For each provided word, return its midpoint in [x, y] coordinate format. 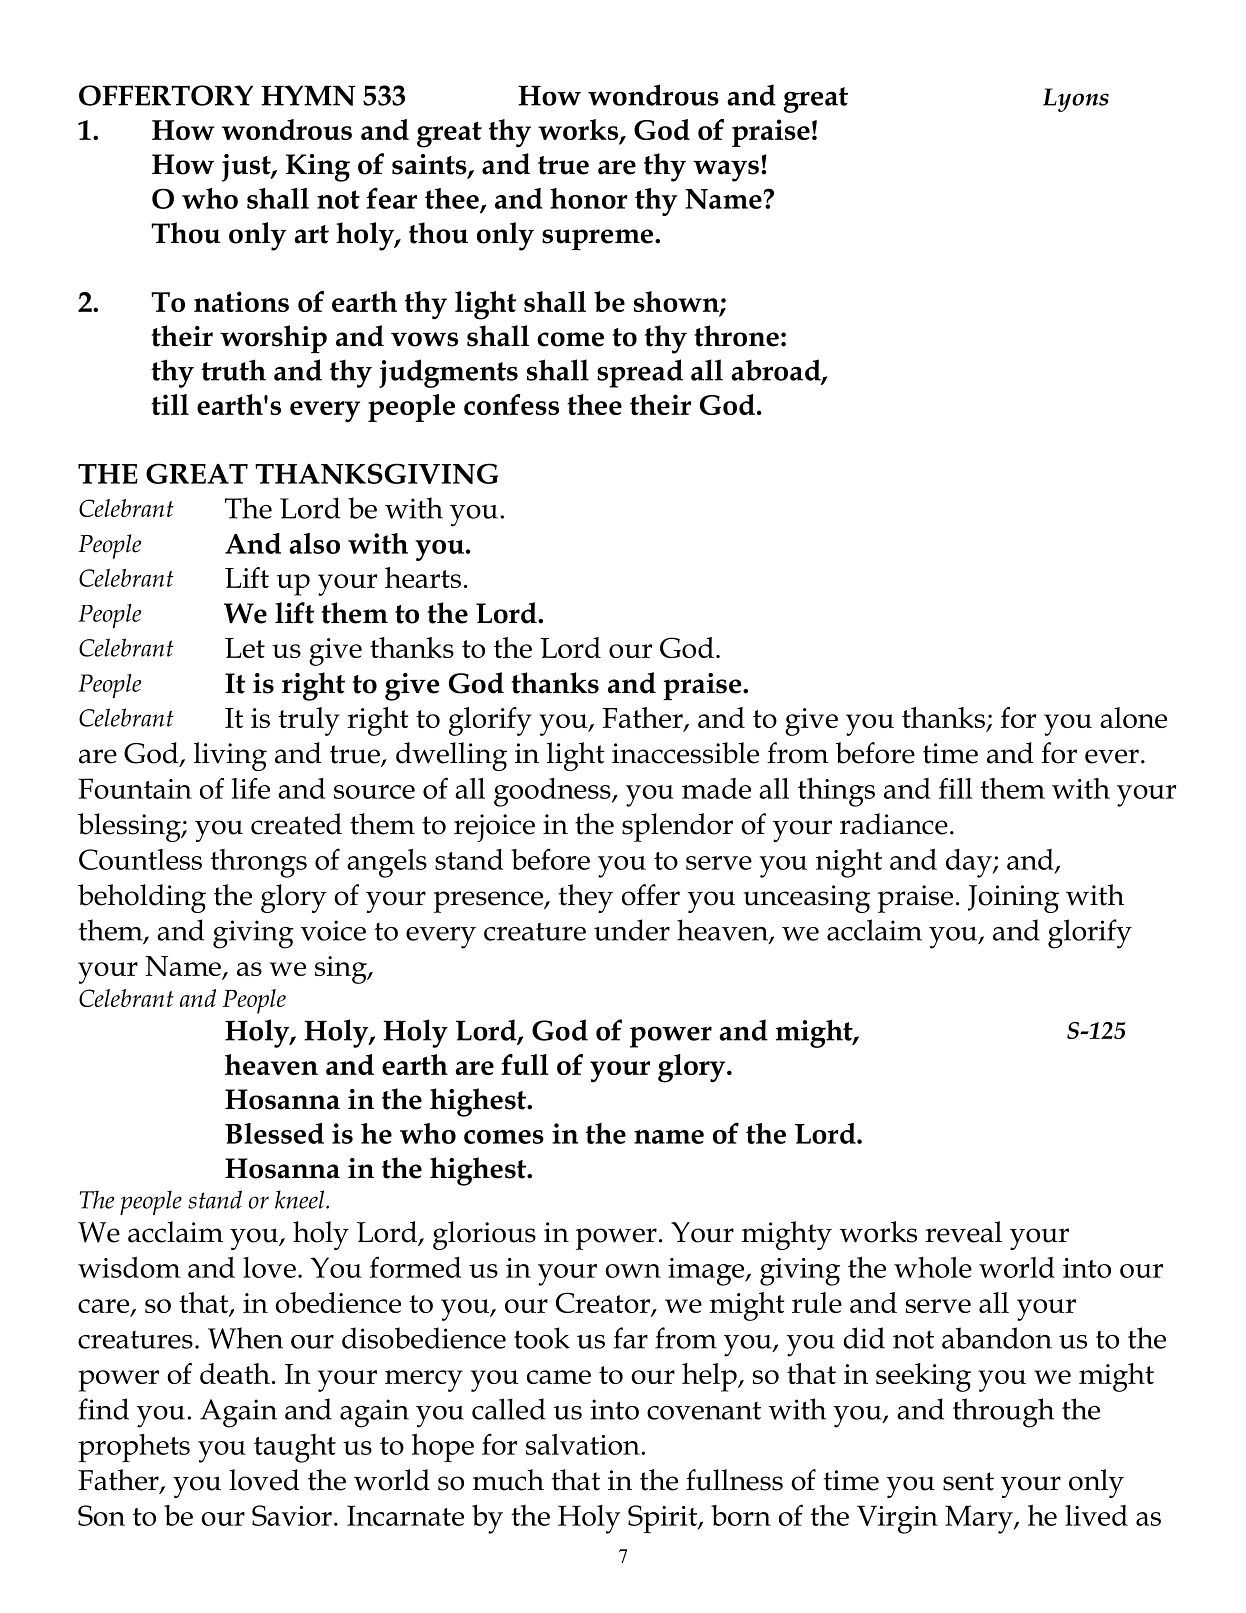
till [170, 404]
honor [589, 198]
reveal [963, 1232]
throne [736, 336]
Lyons [1076, 100]
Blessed [274, 1133]
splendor [677, 827]
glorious [484, 1235]
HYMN [308, 95]
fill [956, 788]
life [250, 788]
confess [511, 404]
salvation [584, 1444]
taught [295, 1448]
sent [968, 1481]
